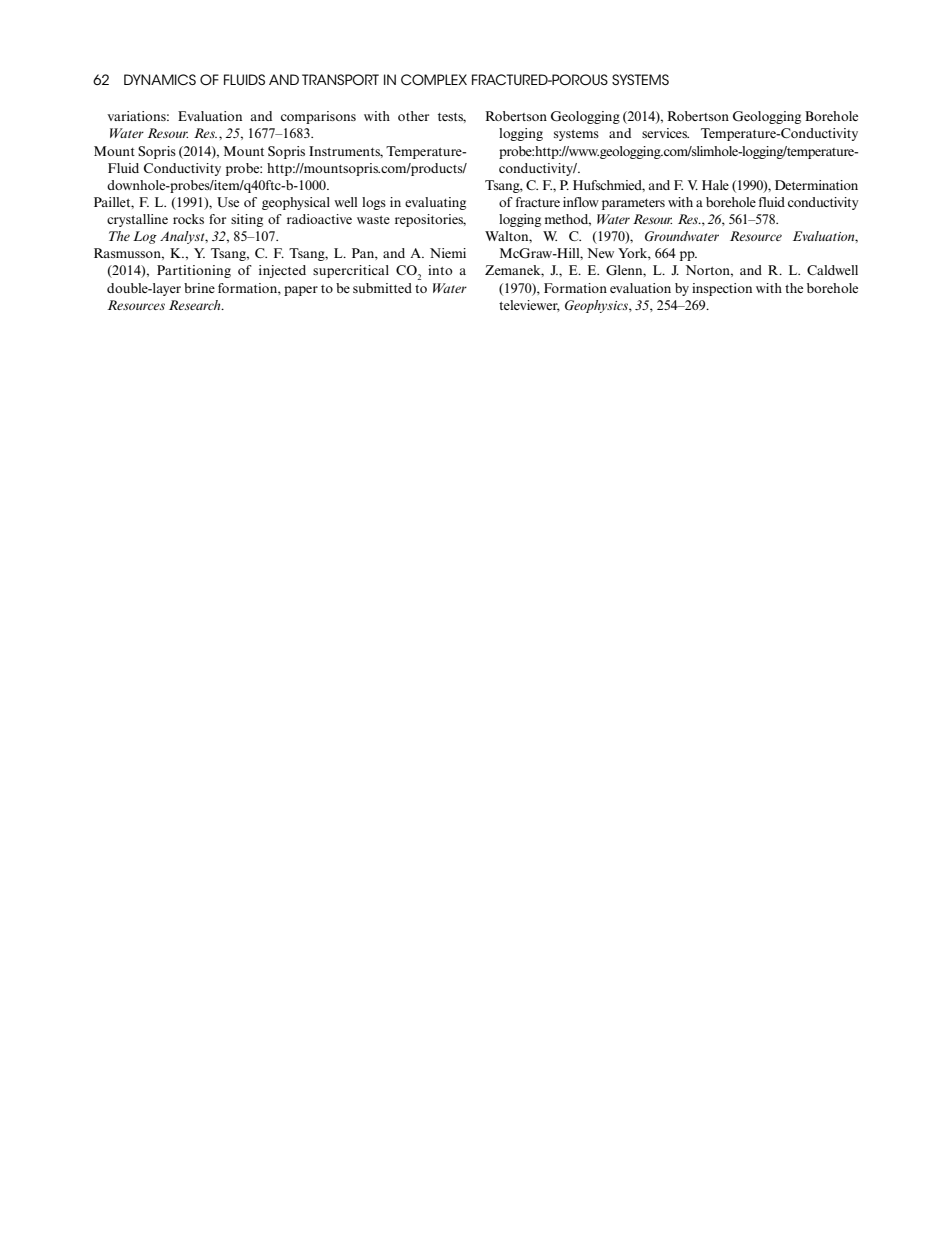 The width and height of the page is (952, 1233). I want to click on Research, so click(196, 305).
